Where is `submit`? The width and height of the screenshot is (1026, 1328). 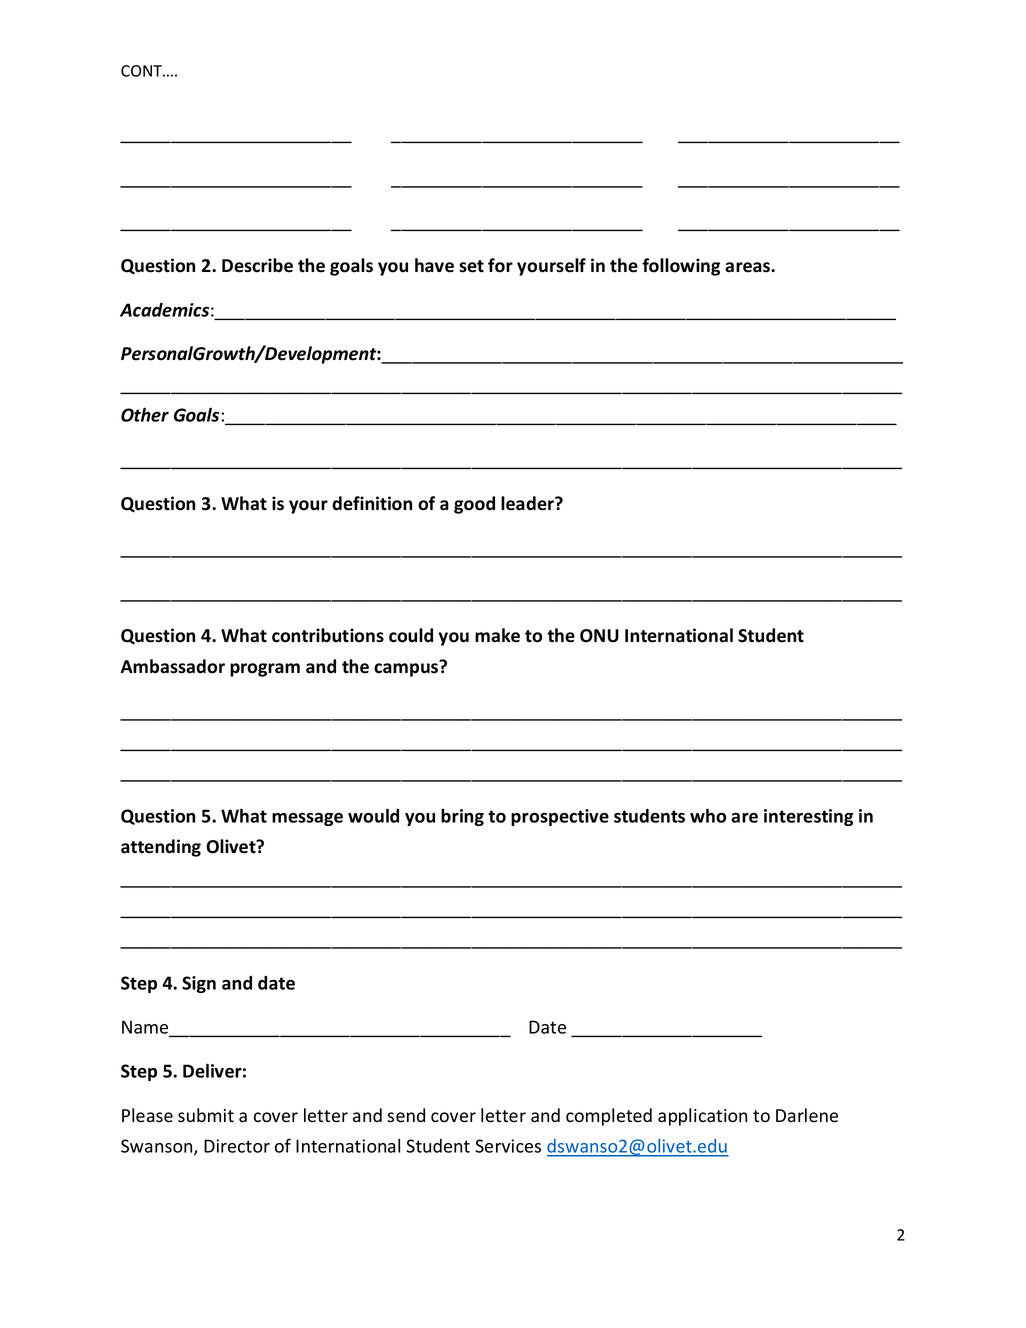
submit is located at coordinates (206, 1115).
